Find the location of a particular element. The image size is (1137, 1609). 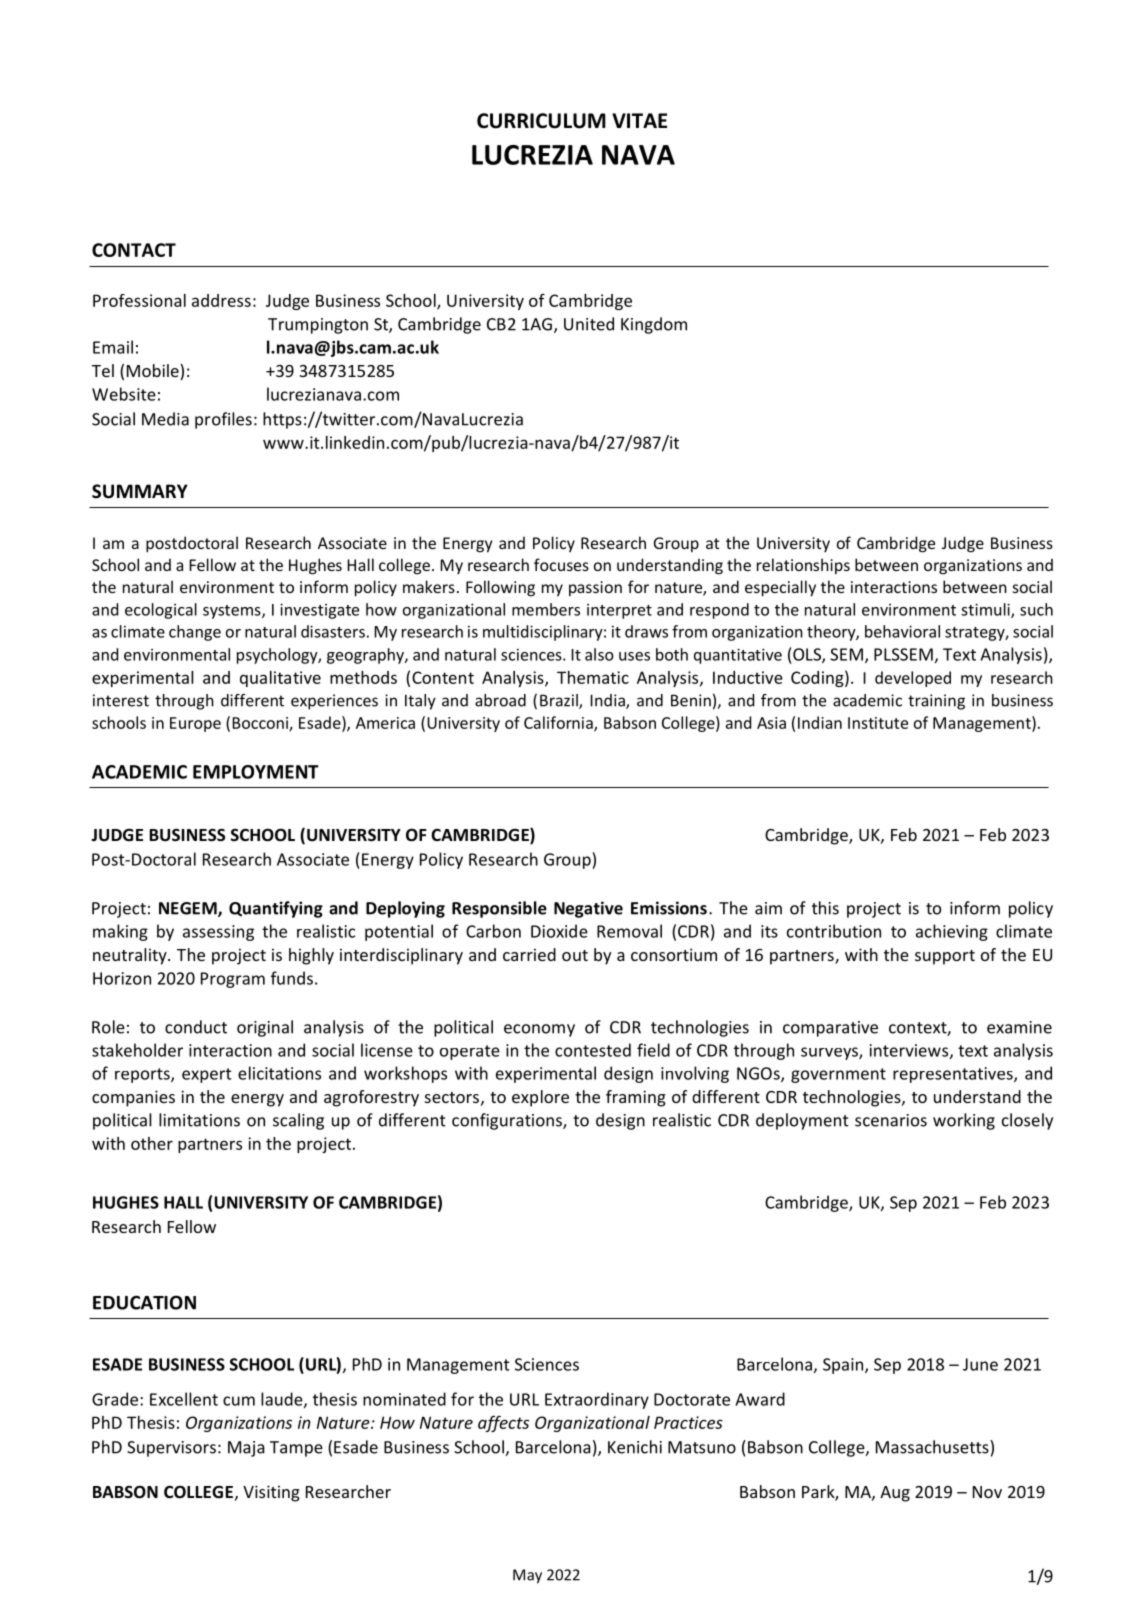

VITAE is located at coordinates (639, 120).
